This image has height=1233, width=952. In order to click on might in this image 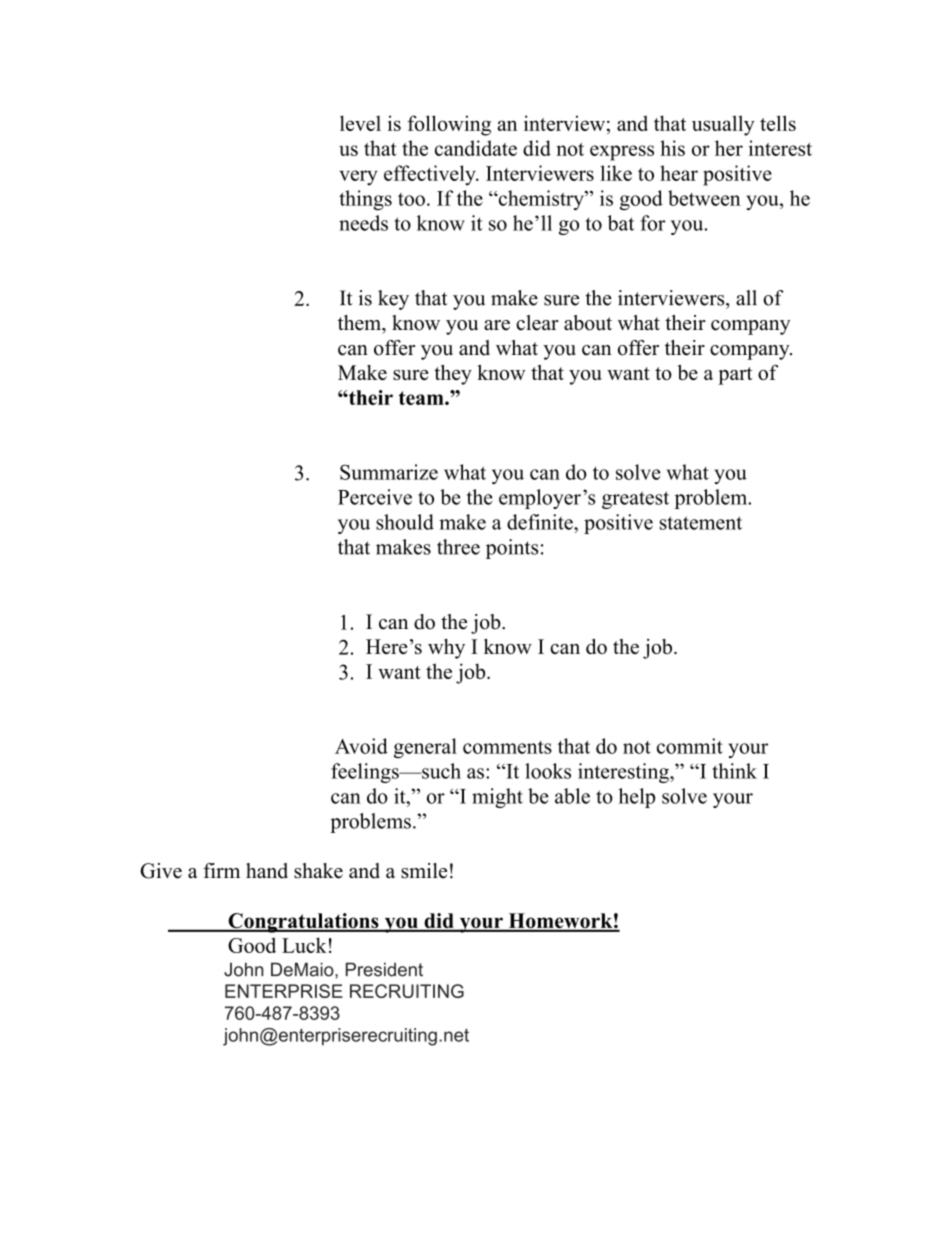, I will do `click(497, 798)`.
